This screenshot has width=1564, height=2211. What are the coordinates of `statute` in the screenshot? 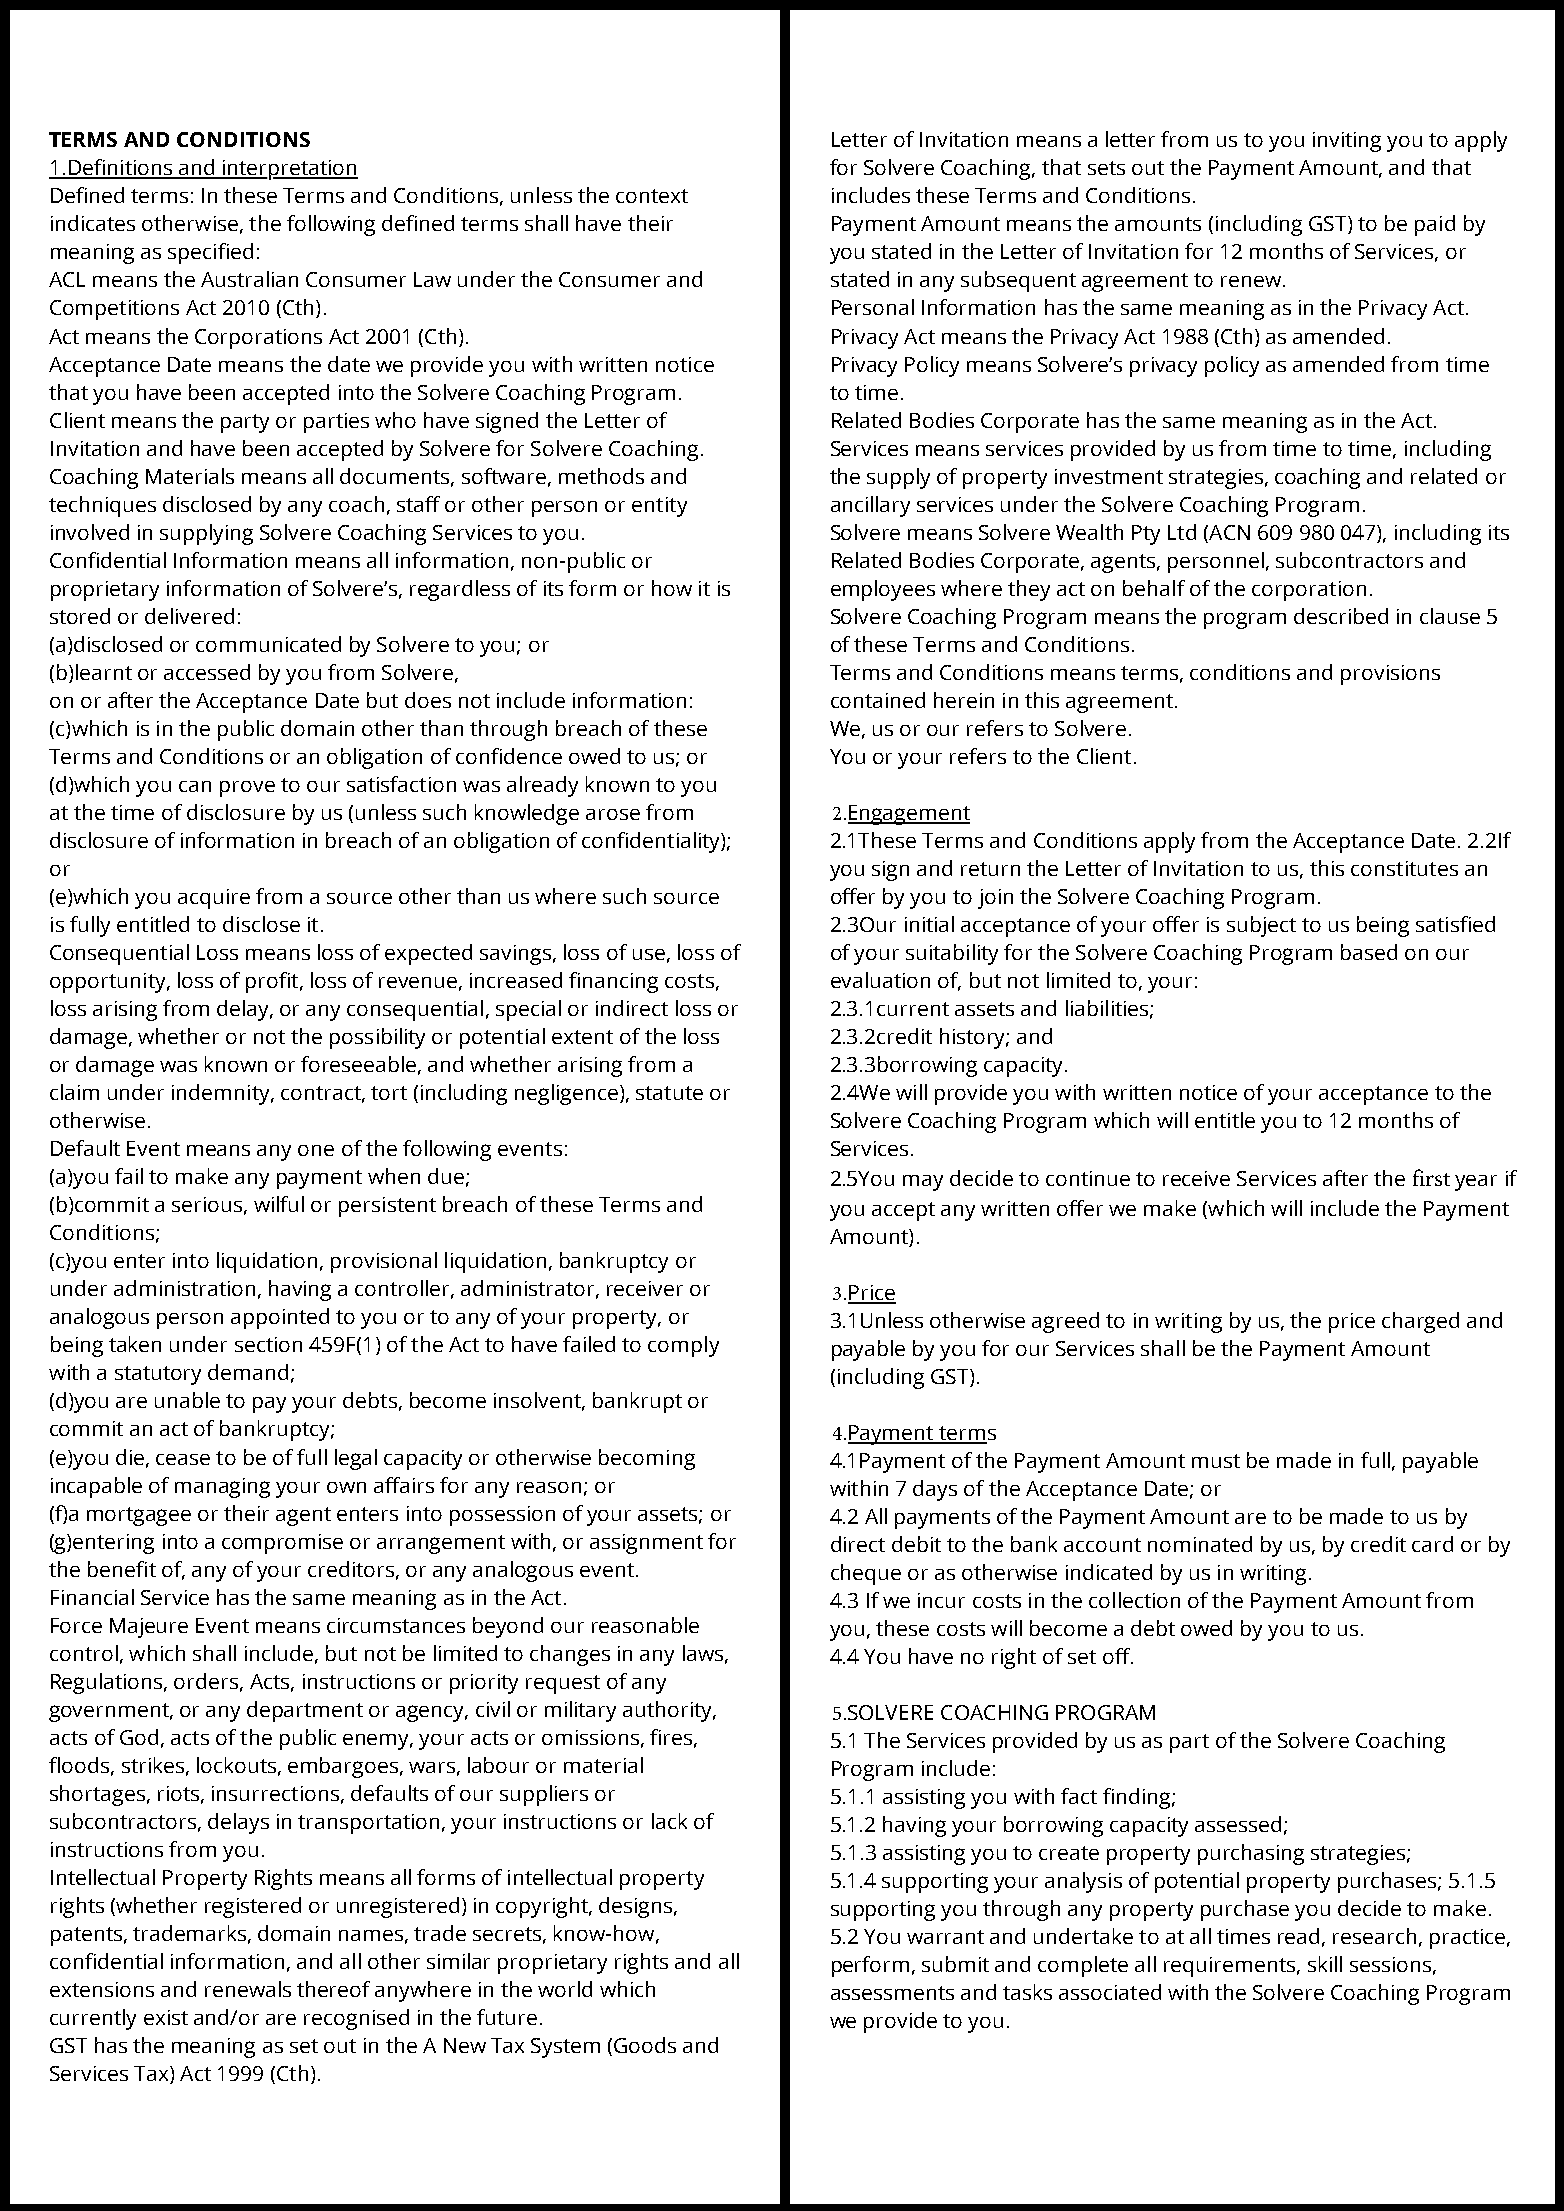 It's located at (669, 1093).
